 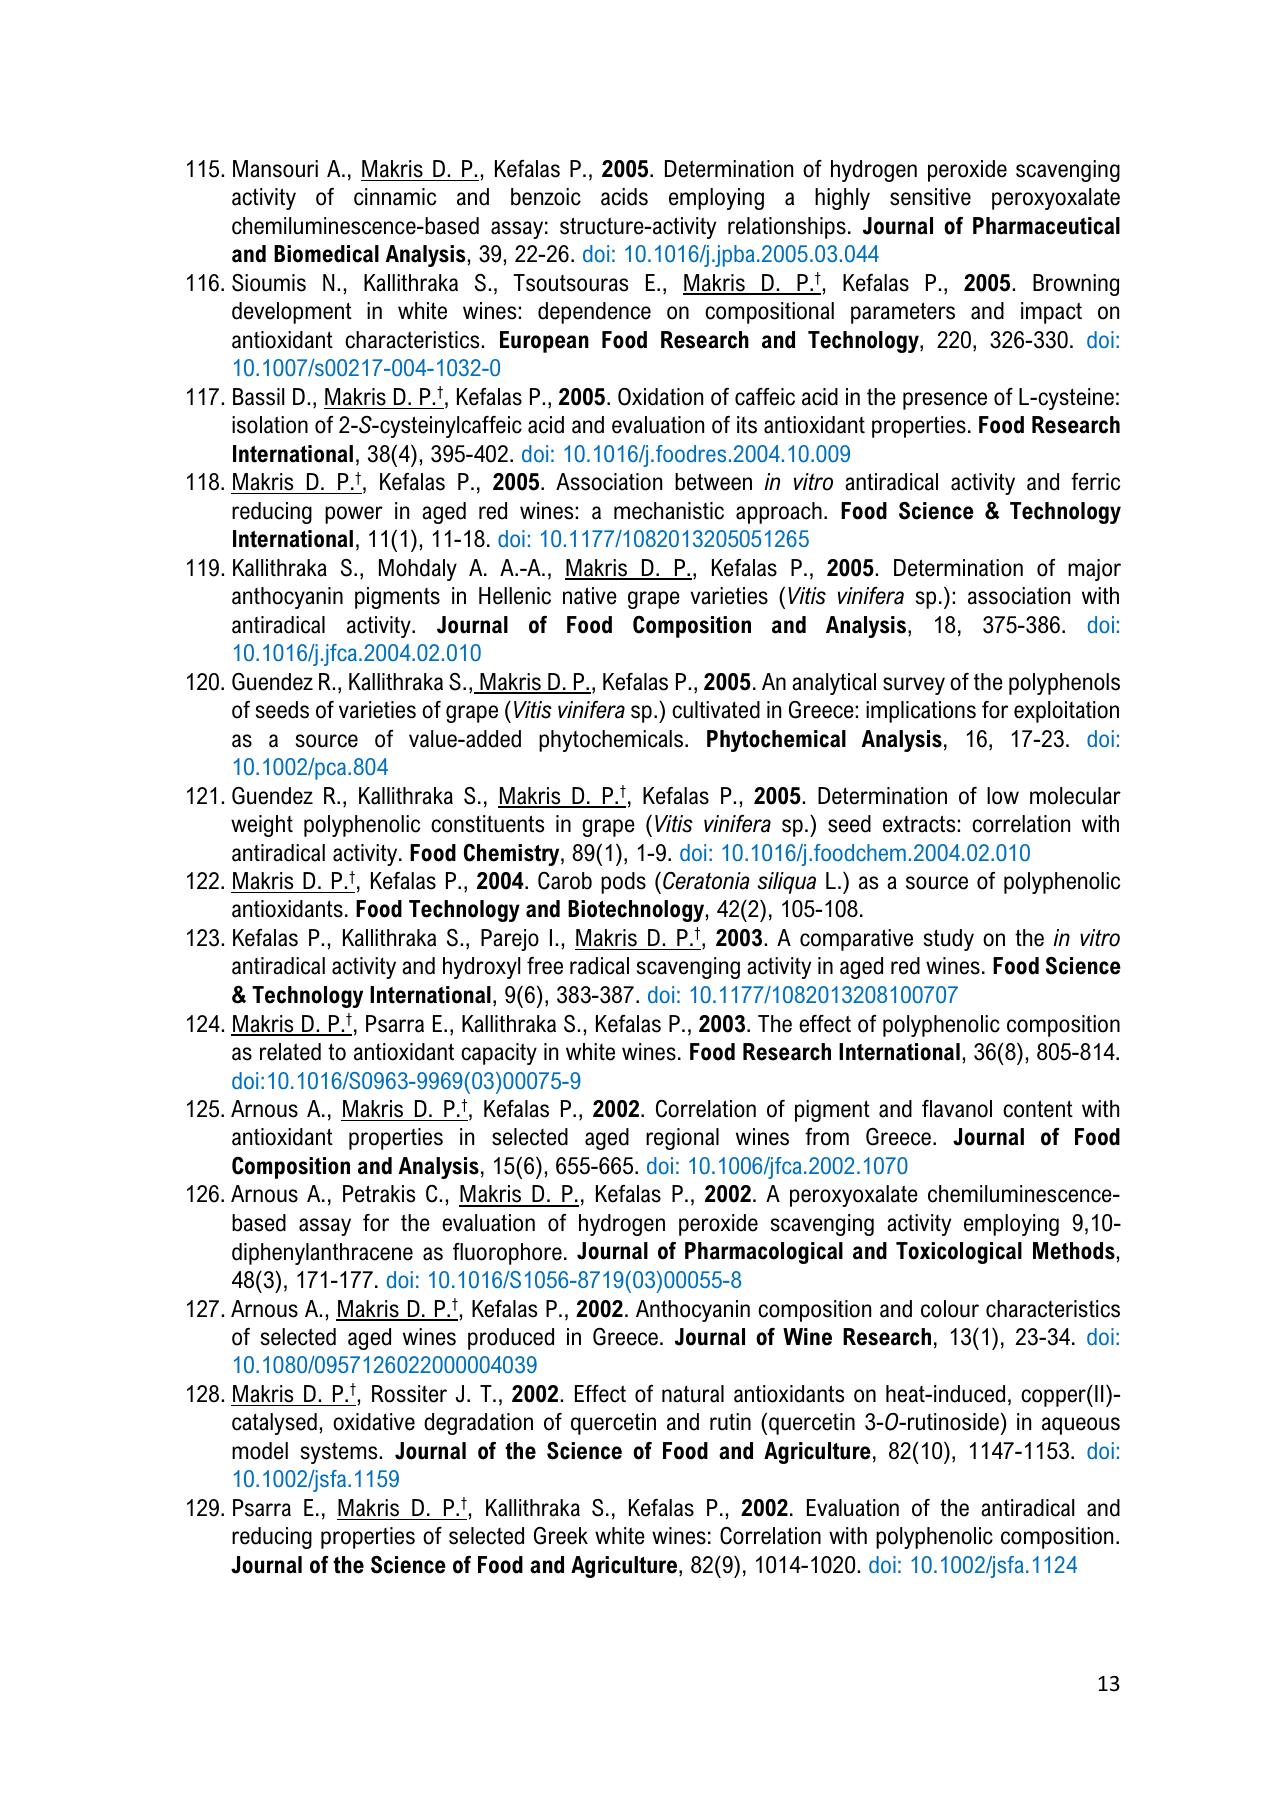 I want to click on cinnamic, so click(x=395, y=197).
